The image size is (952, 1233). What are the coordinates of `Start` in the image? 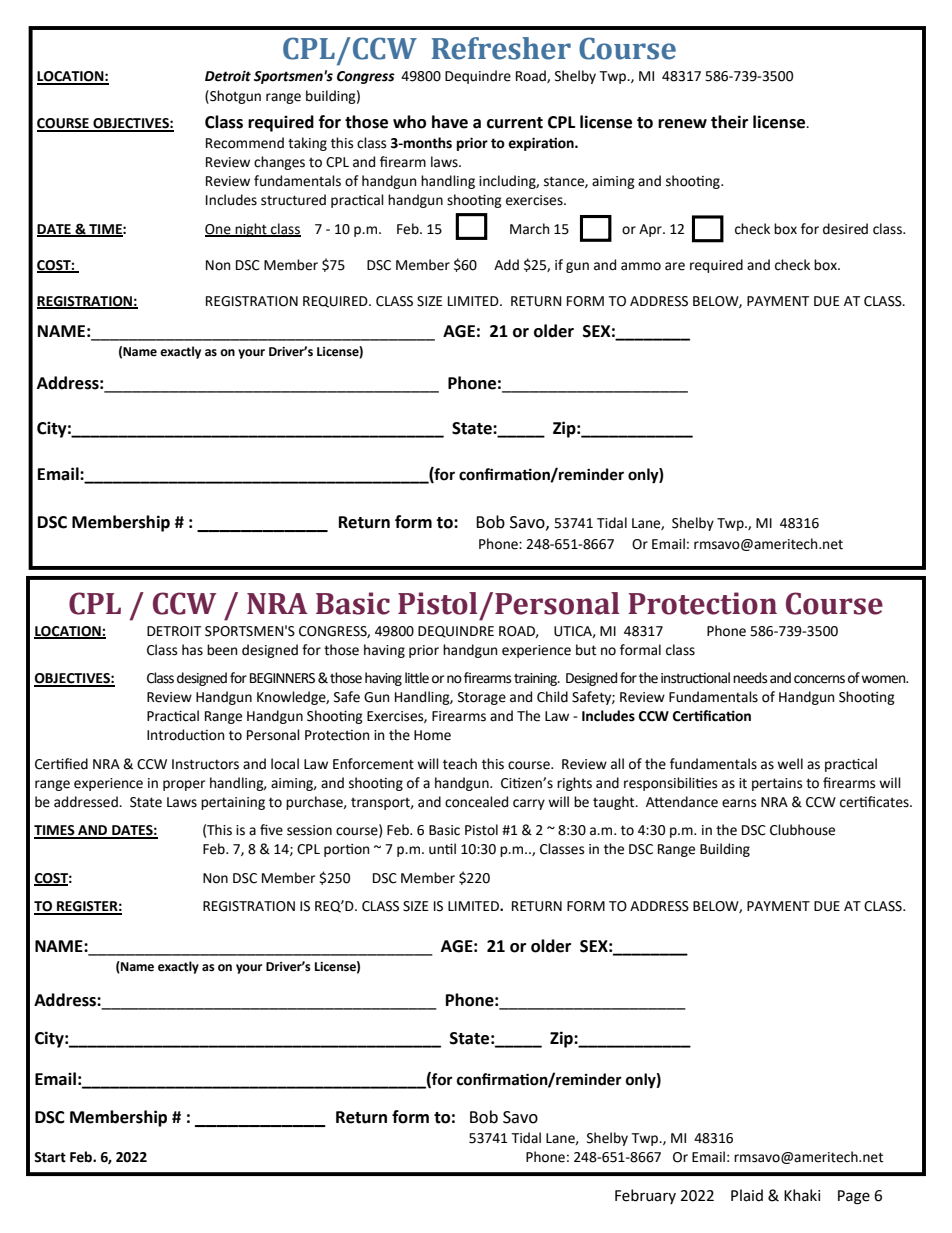 It's located at (50, 1157).
